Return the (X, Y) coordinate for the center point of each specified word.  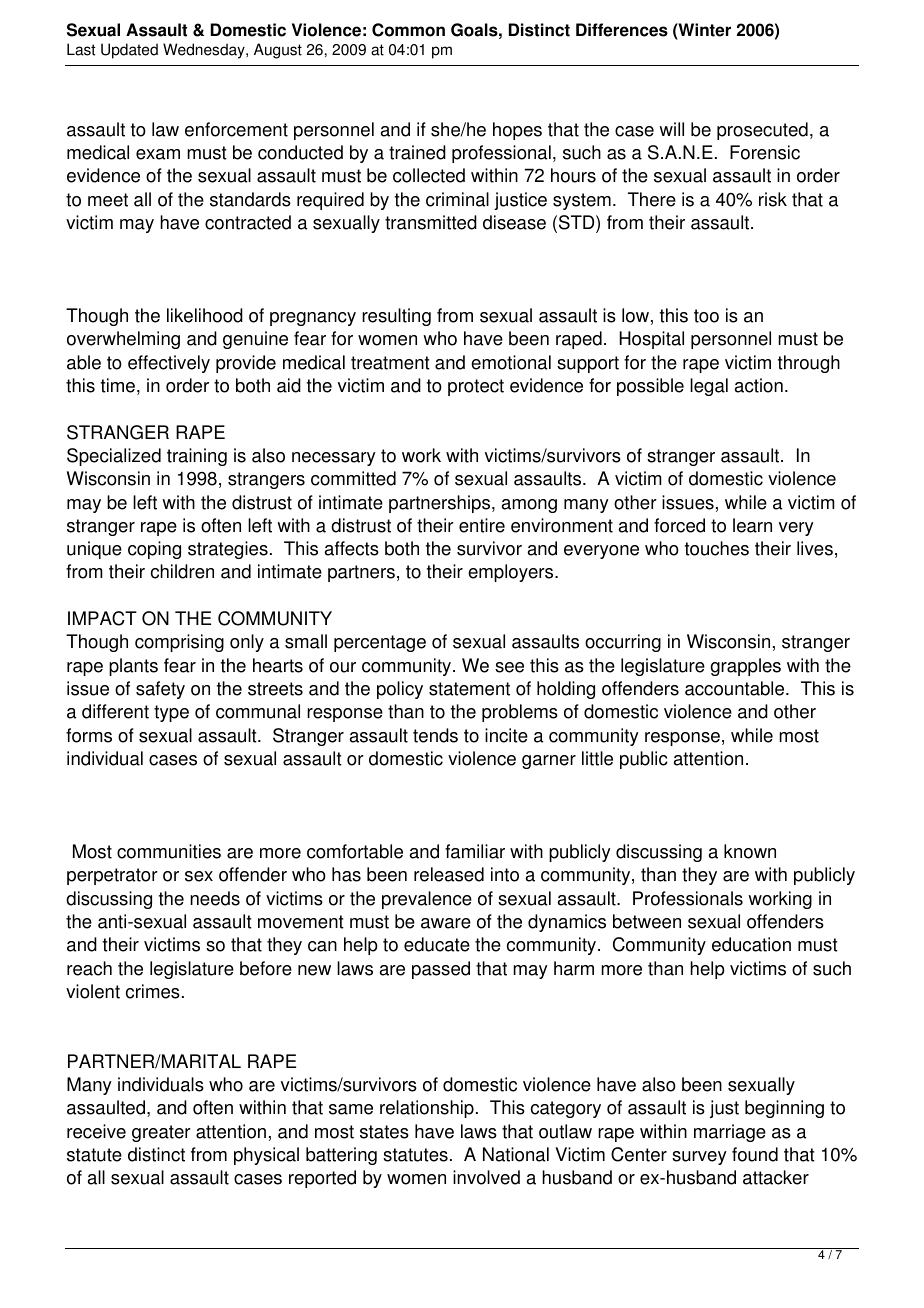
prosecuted (762, 131)
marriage (730, 1133)
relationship (427, 1109)
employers (512, 573)
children (182, 571)
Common (408, 30)
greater (161, 1133)
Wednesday (205, 51)
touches (717, 548)
